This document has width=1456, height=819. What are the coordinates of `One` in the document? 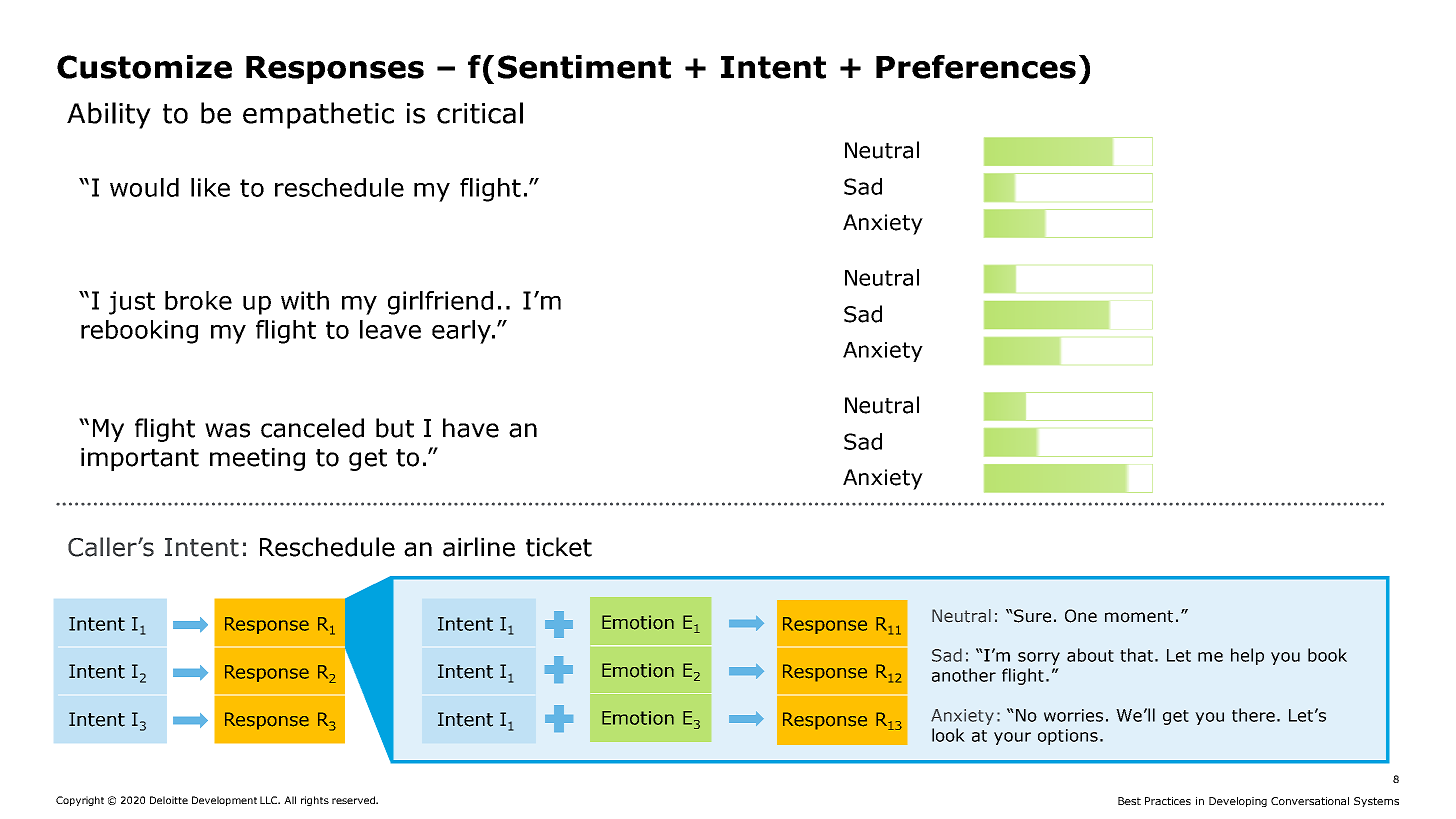 It's located at (1081, 616).
